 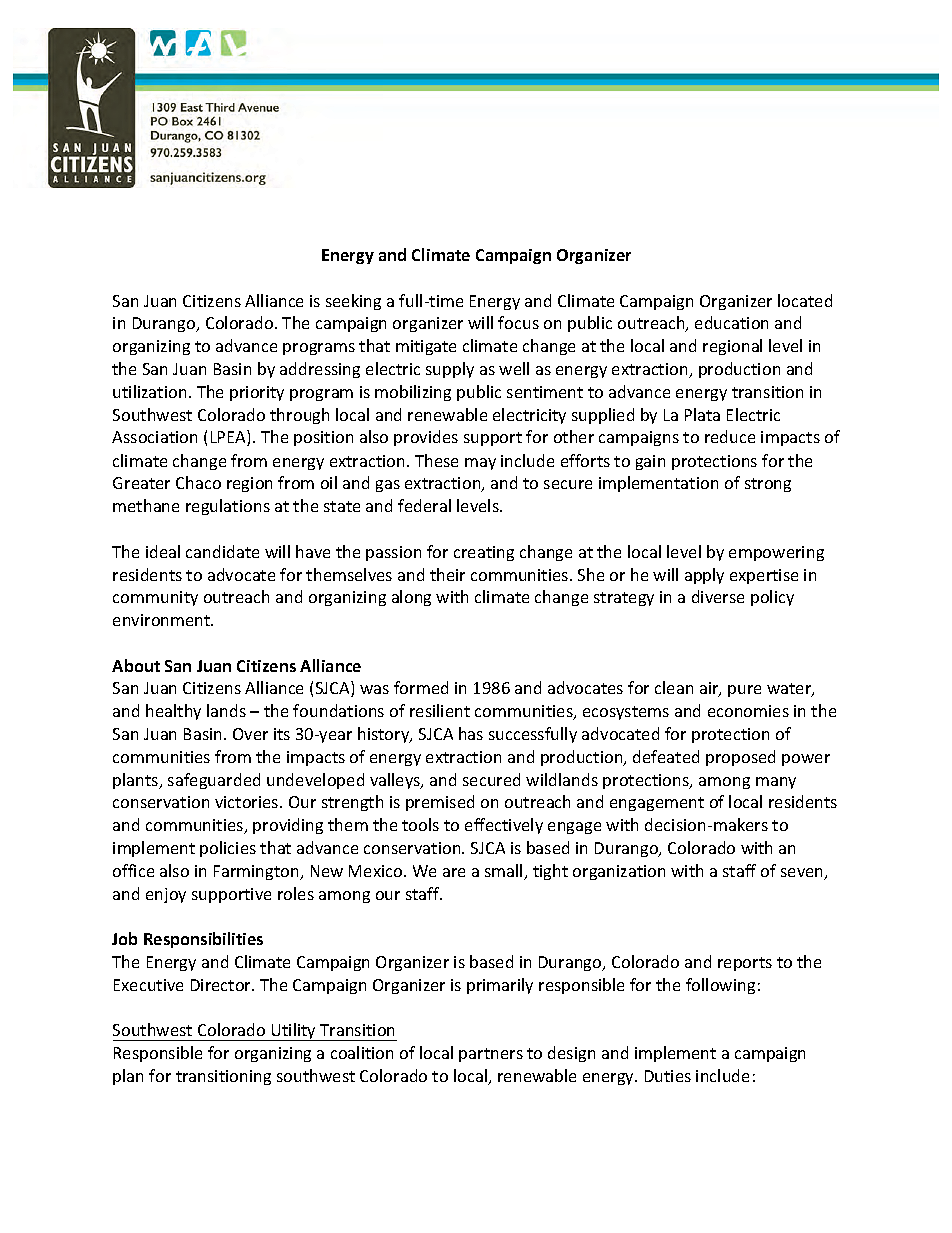 I want to click on are, so click(x=454, y=872).
